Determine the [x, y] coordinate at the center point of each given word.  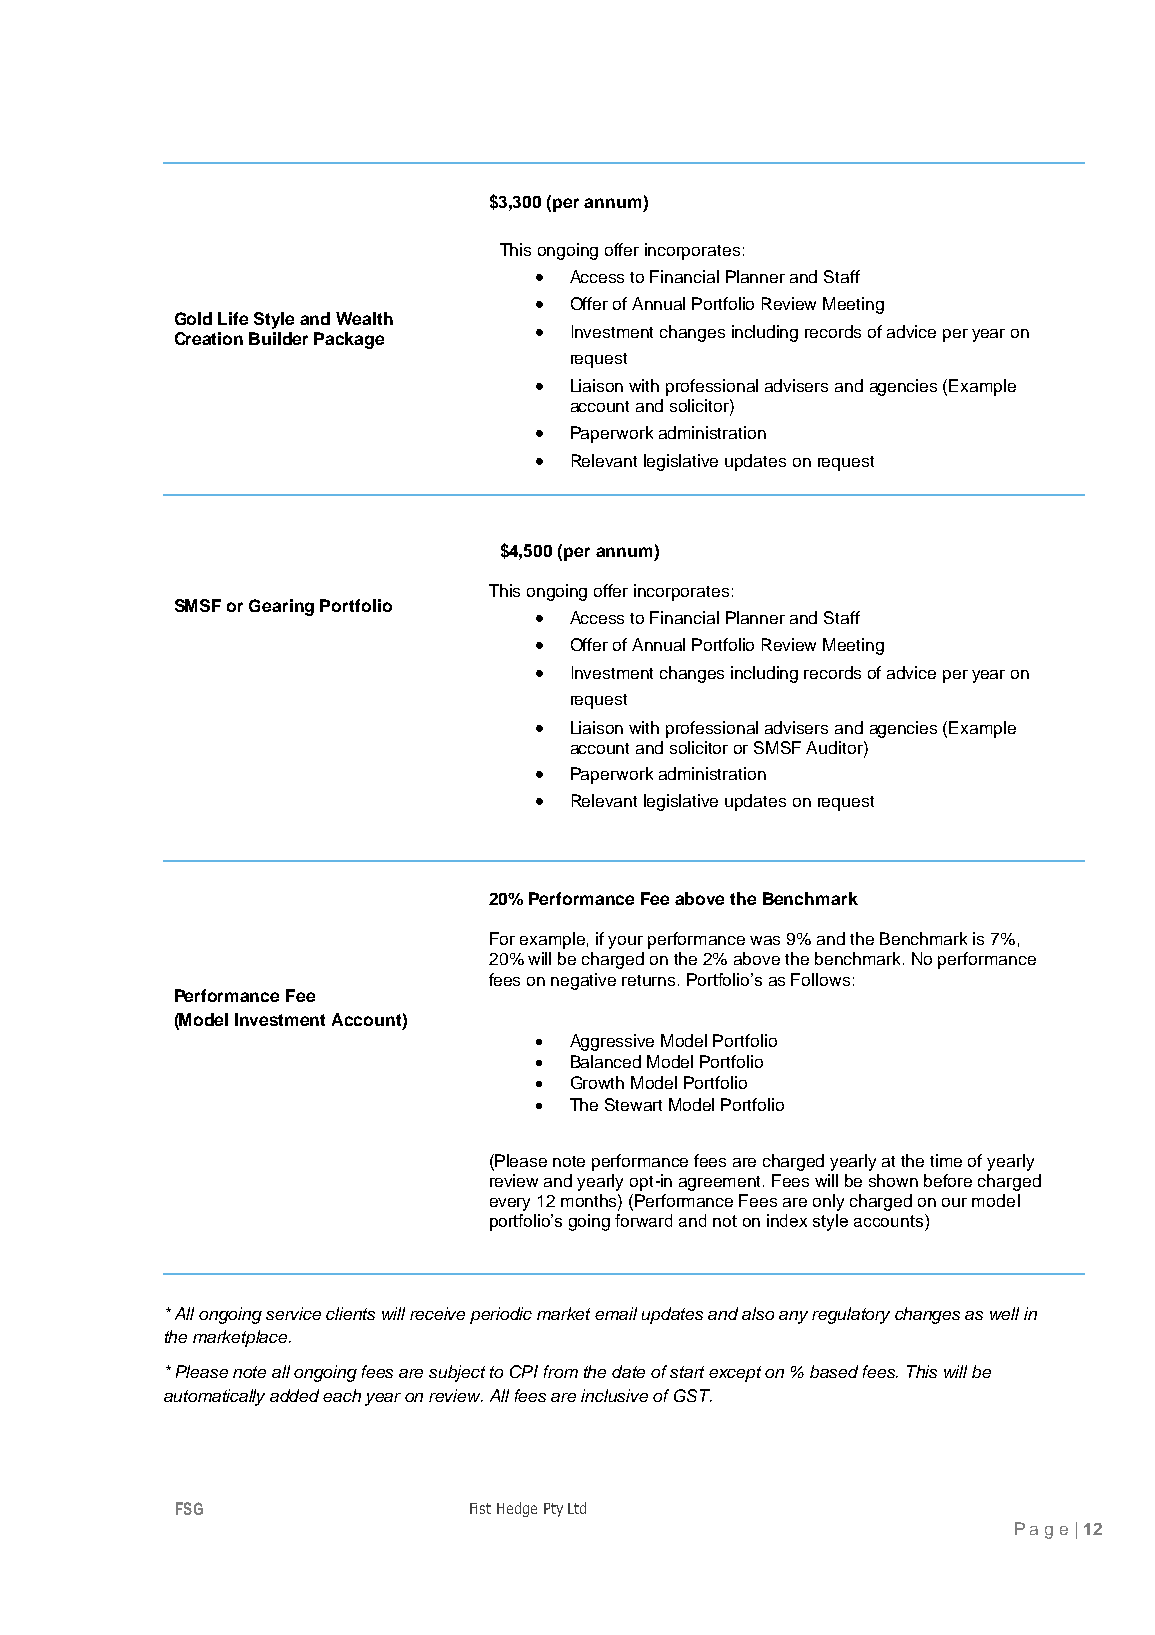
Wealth [364, 318]
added [294, 1395]
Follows [820, 979]
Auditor [835, 747]
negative [583, 981]
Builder [278, 338]
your [625, 942]
